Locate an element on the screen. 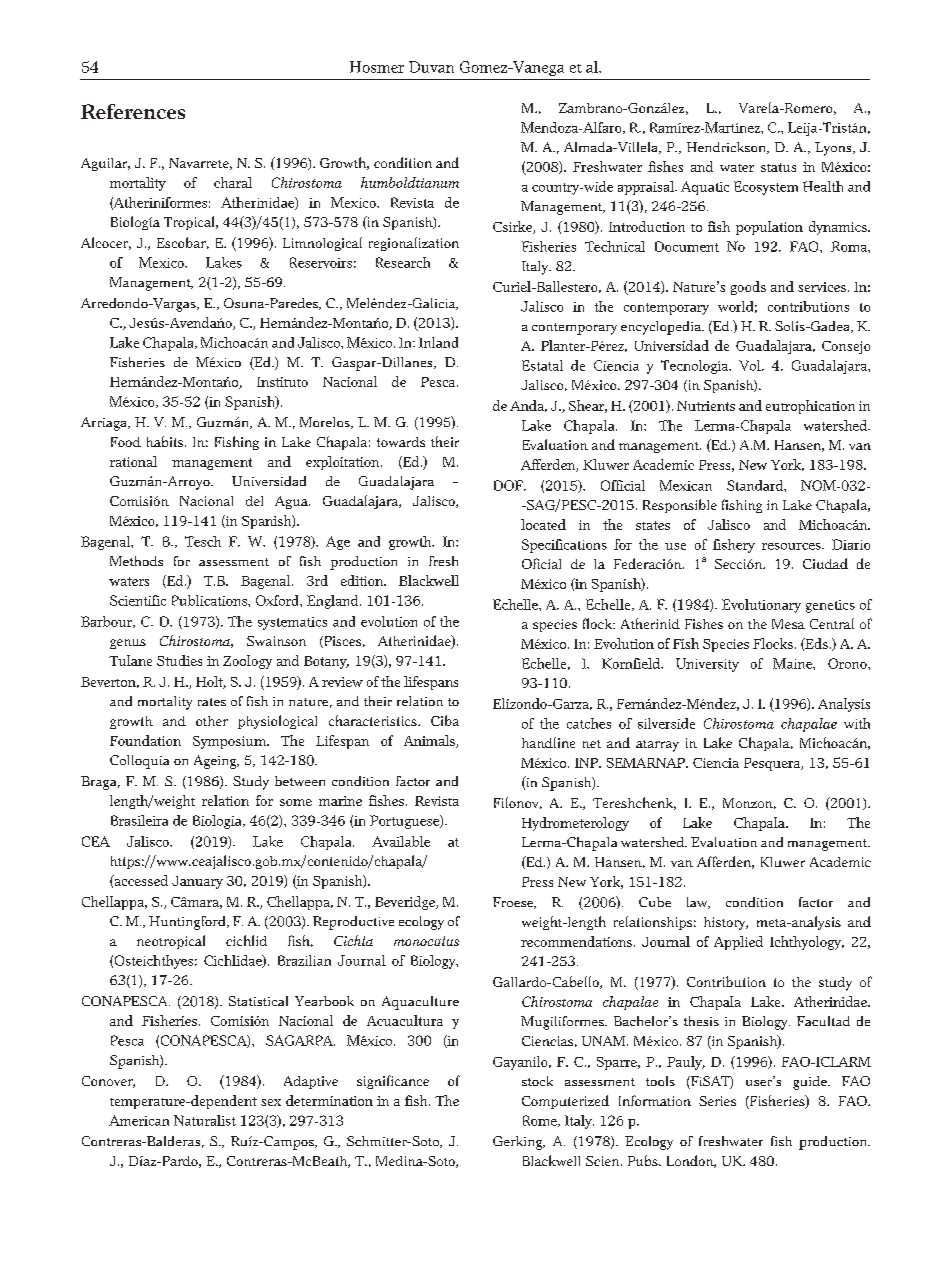  eutrophication is located at coordinates (810, 407).
